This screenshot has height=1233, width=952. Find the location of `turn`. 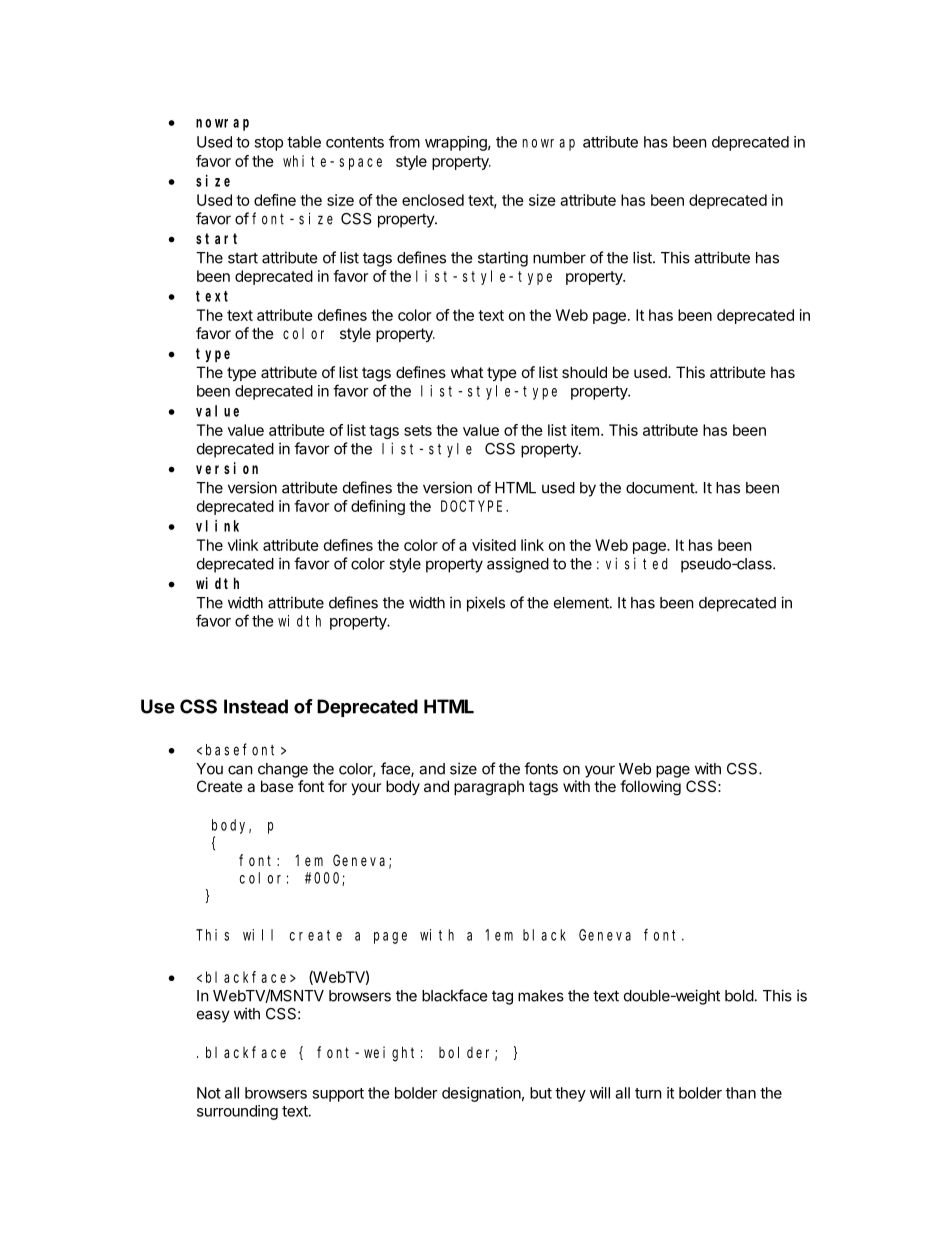

turn is located at coordinates (648, 1093).
